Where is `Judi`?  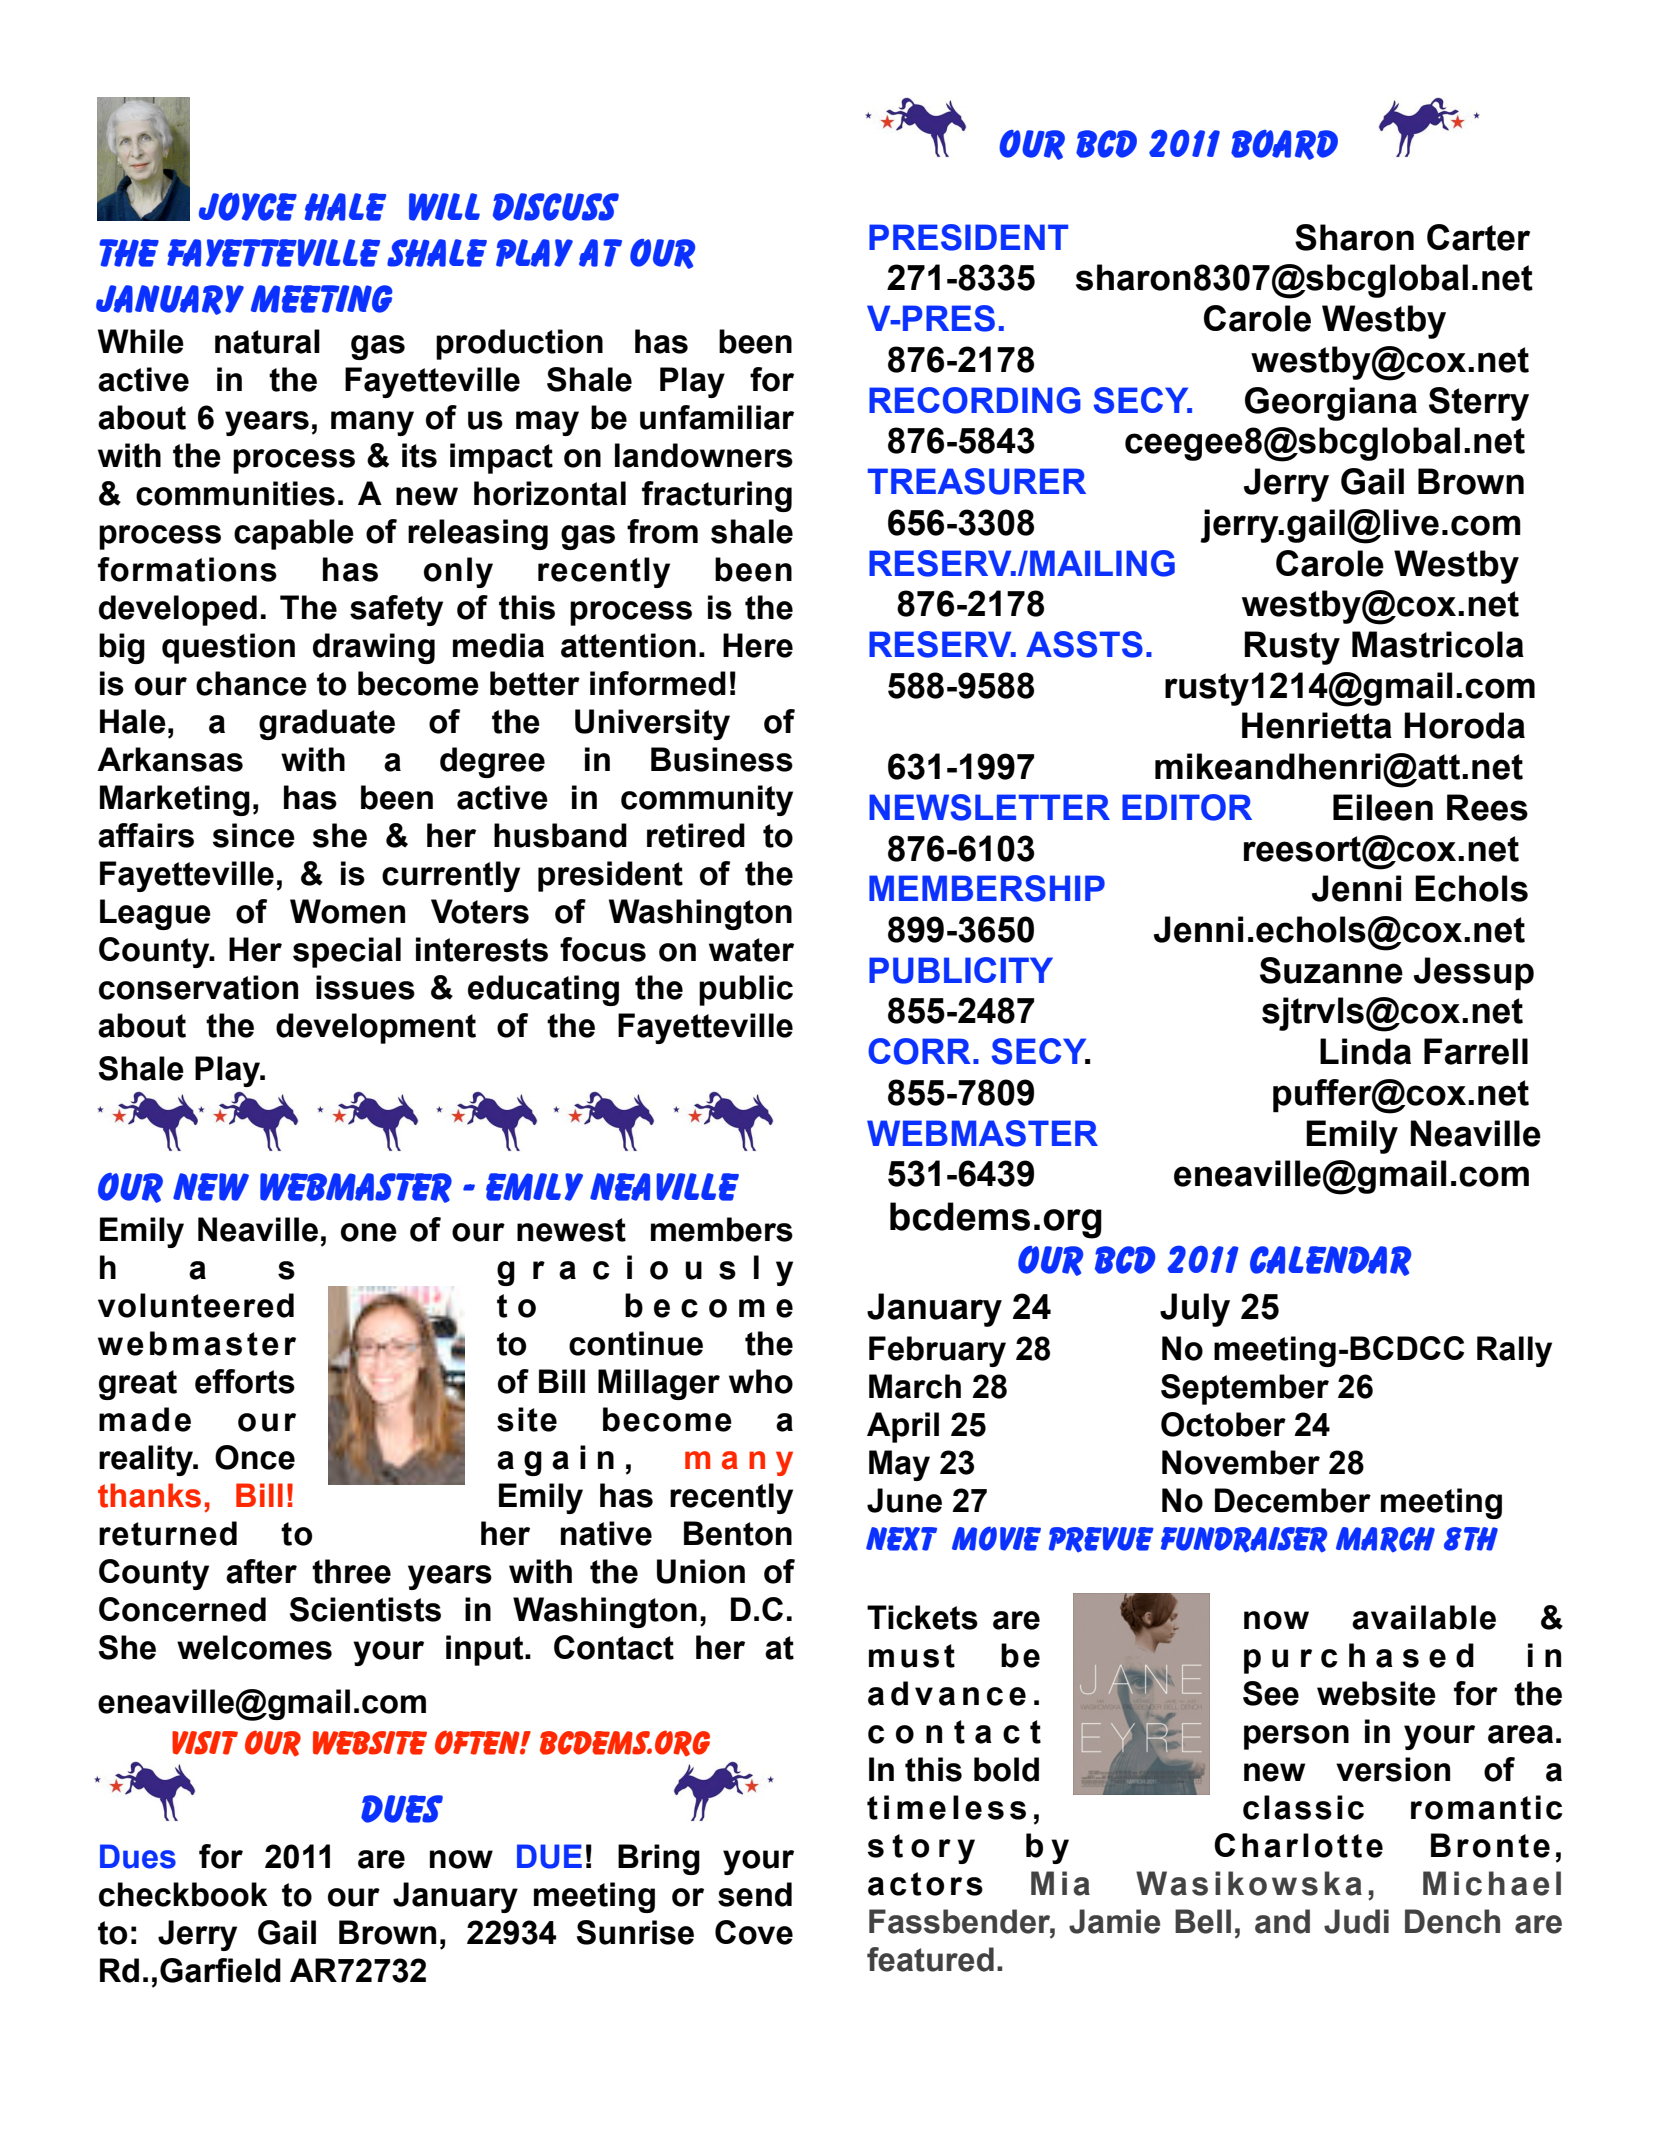 Judi is located at coordinates (1356, 1921).
